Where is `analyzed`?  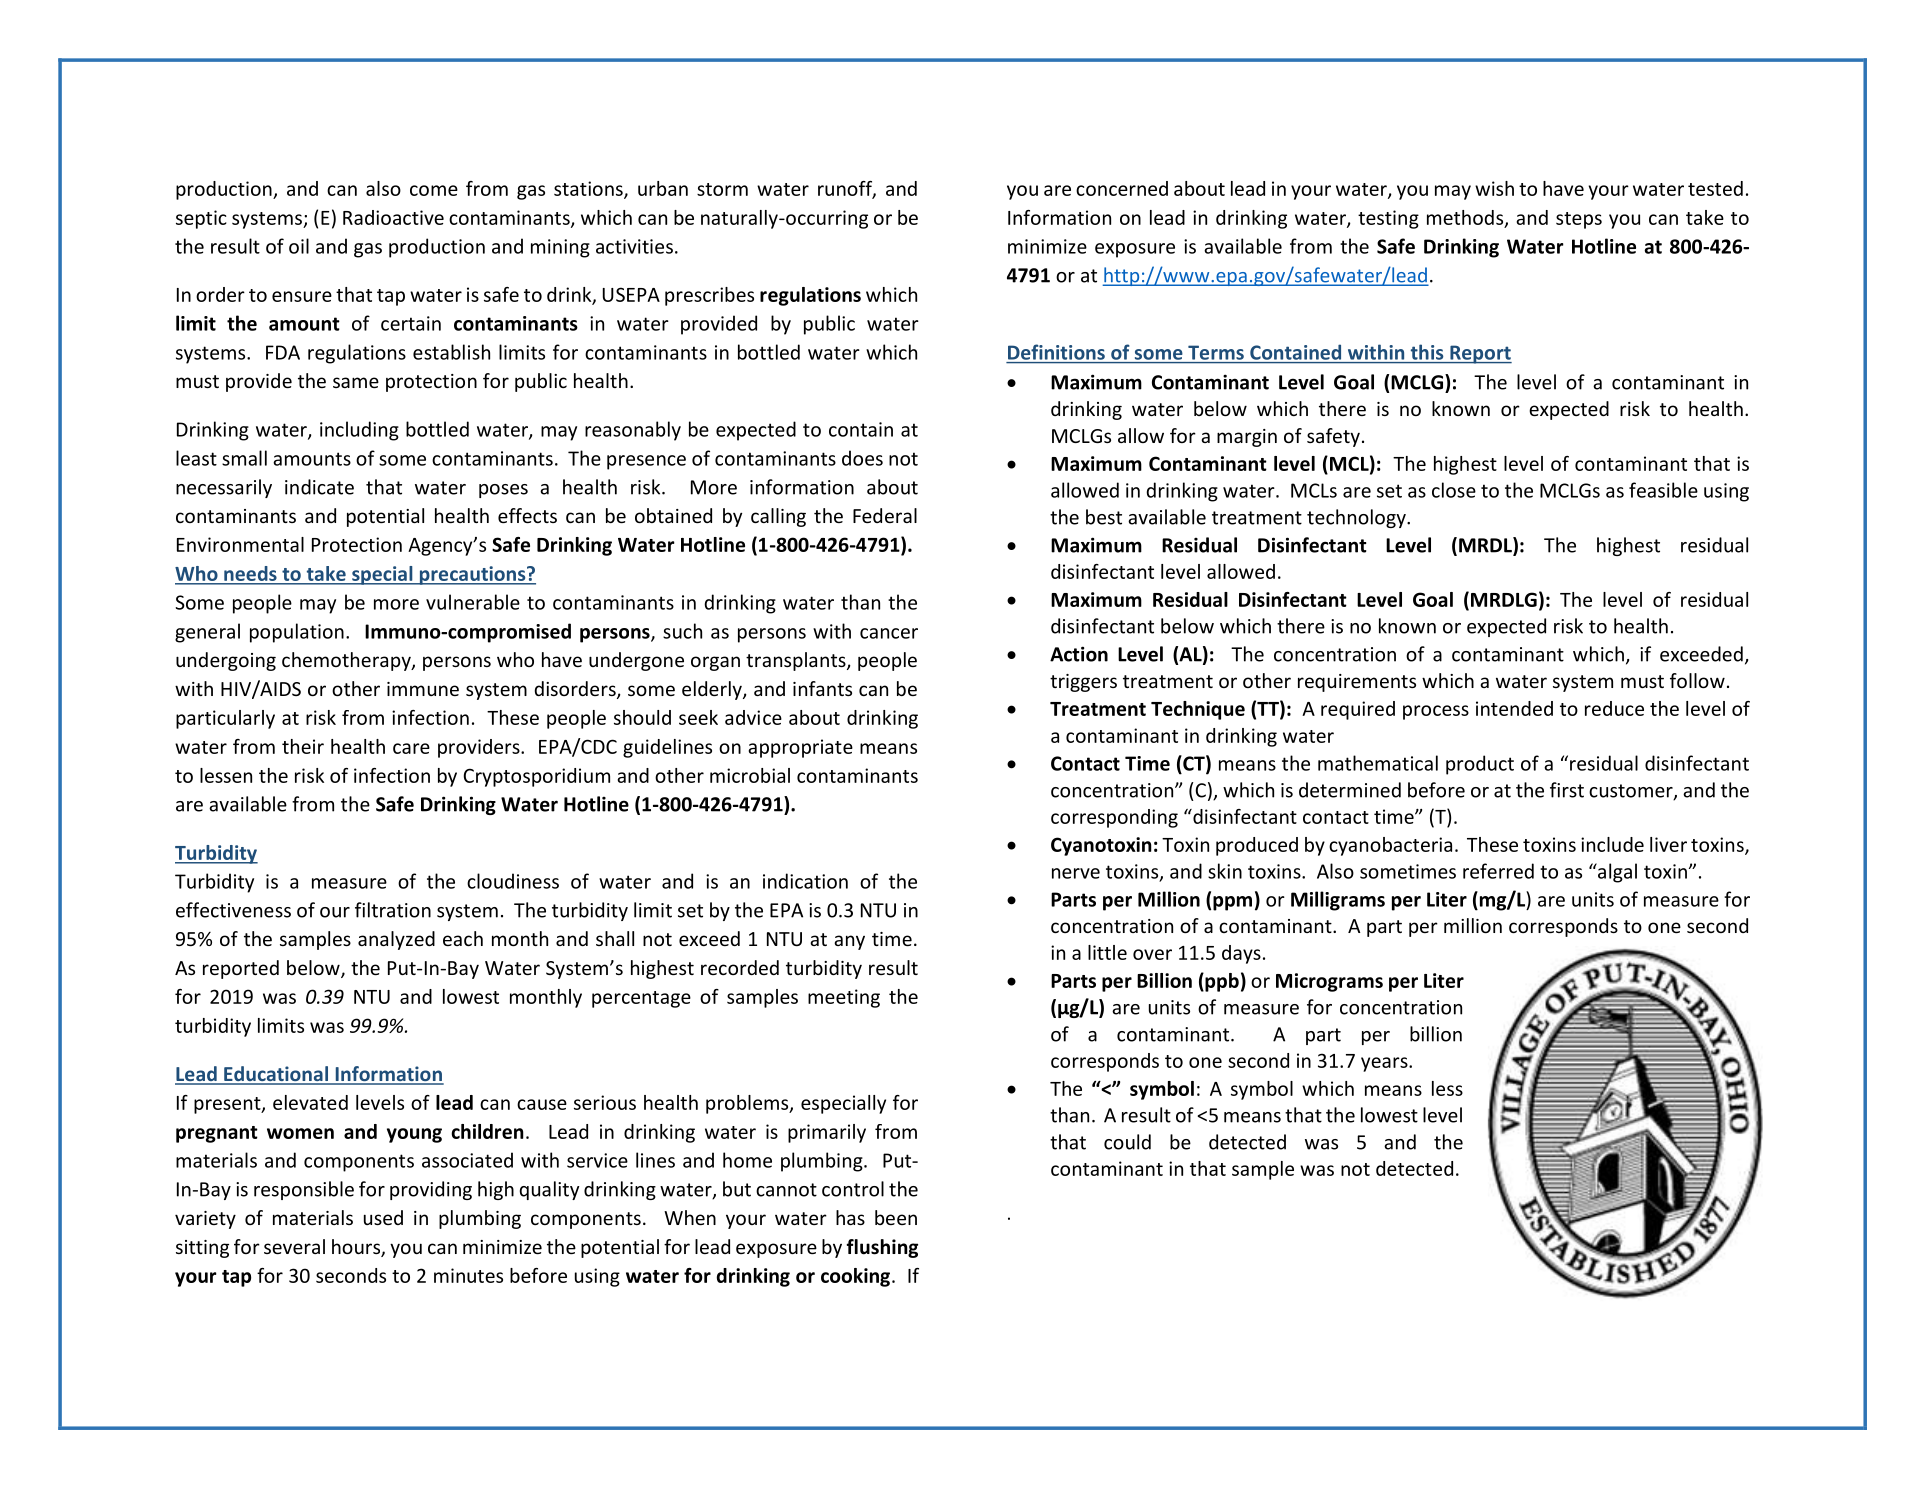 analyzed is located at coordinates (396, 940).
